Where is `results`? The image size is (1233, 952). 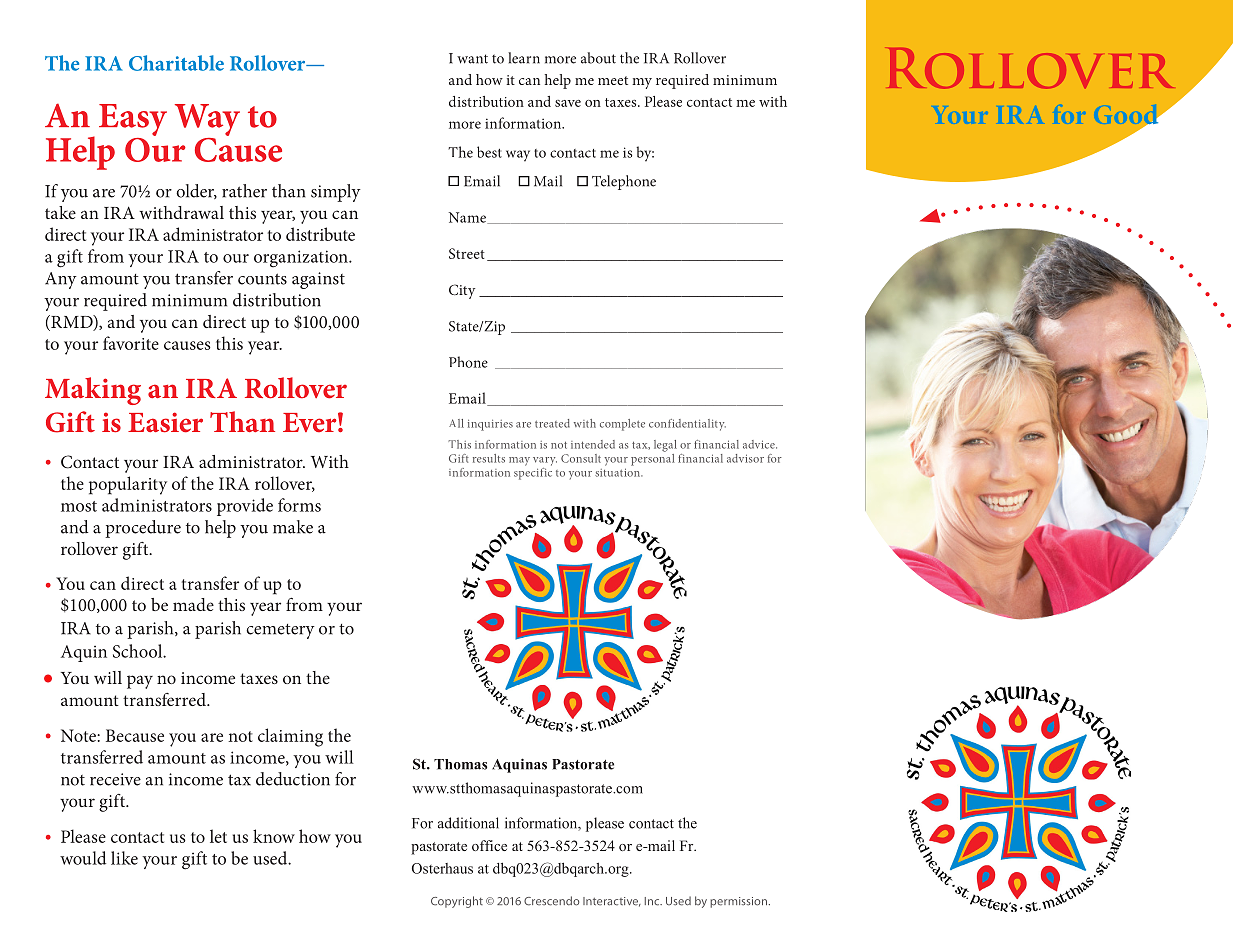 results is located at coordinates (489, 458).
